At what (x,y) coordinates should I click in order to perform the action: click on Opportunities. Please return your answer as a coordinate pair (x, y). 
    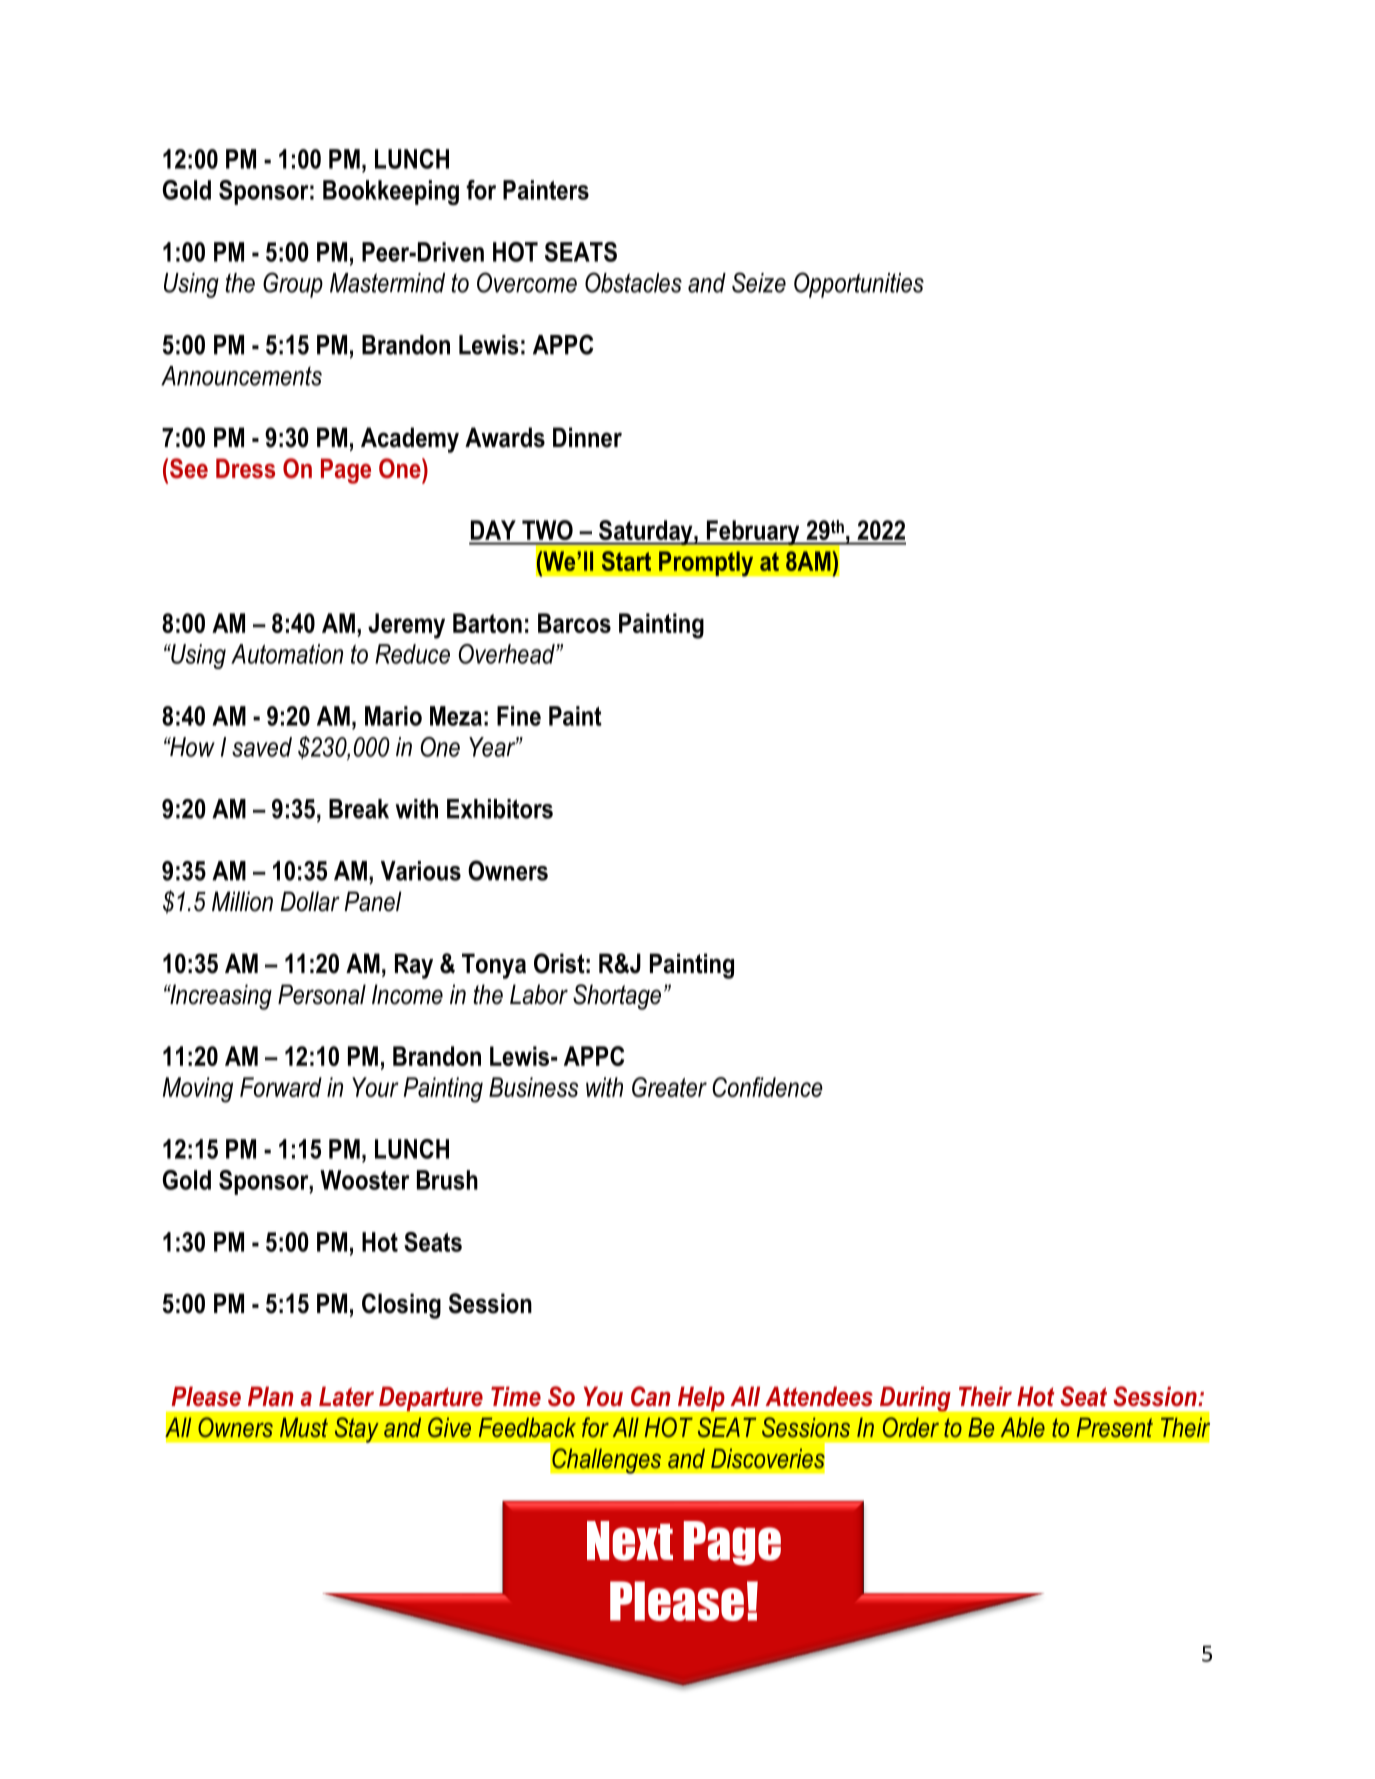
    Looking at the image, I should click on (859, 285).
